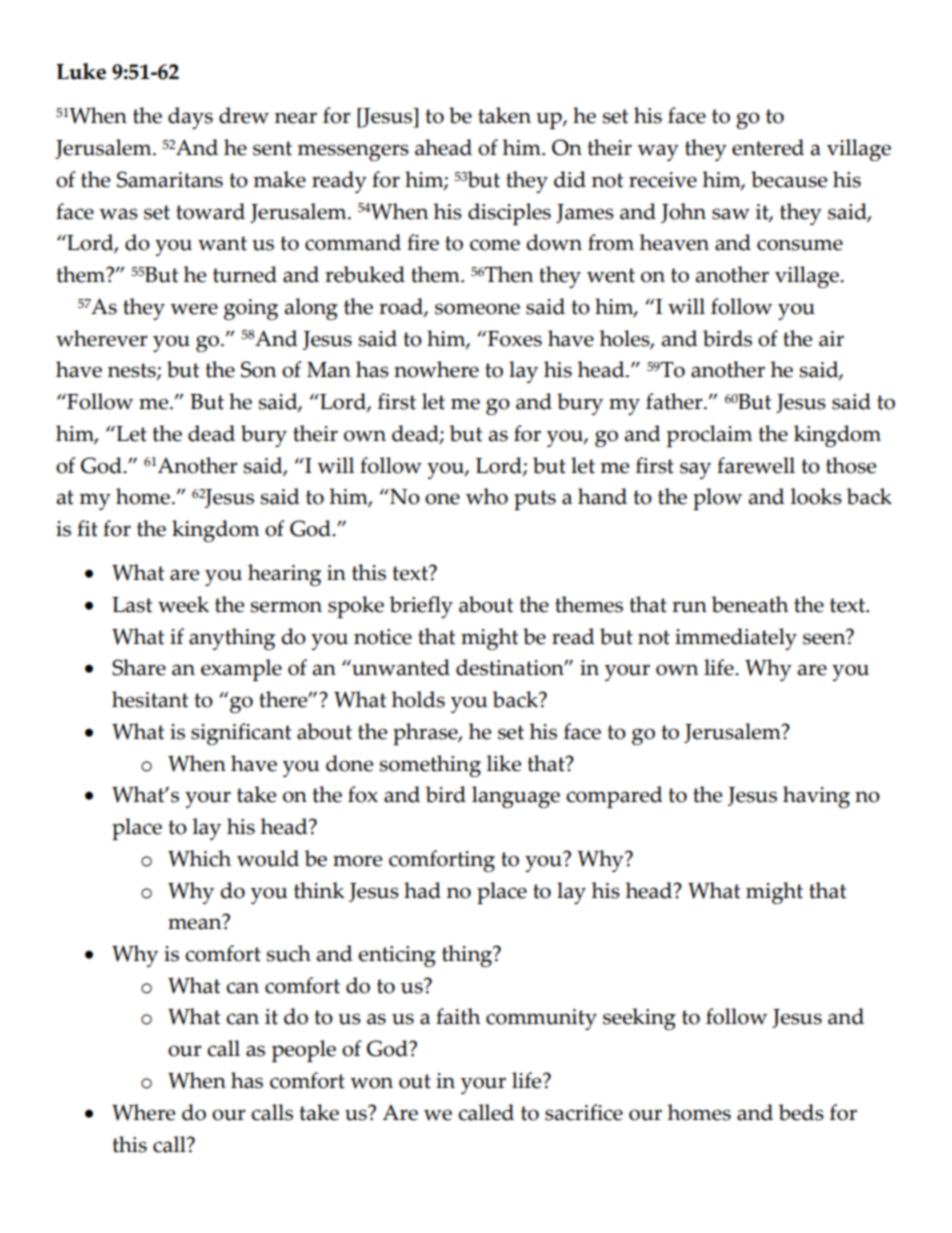 The height and width of the screenshot is (1233, 952). I want to click on beneath, so click(749, 604).
